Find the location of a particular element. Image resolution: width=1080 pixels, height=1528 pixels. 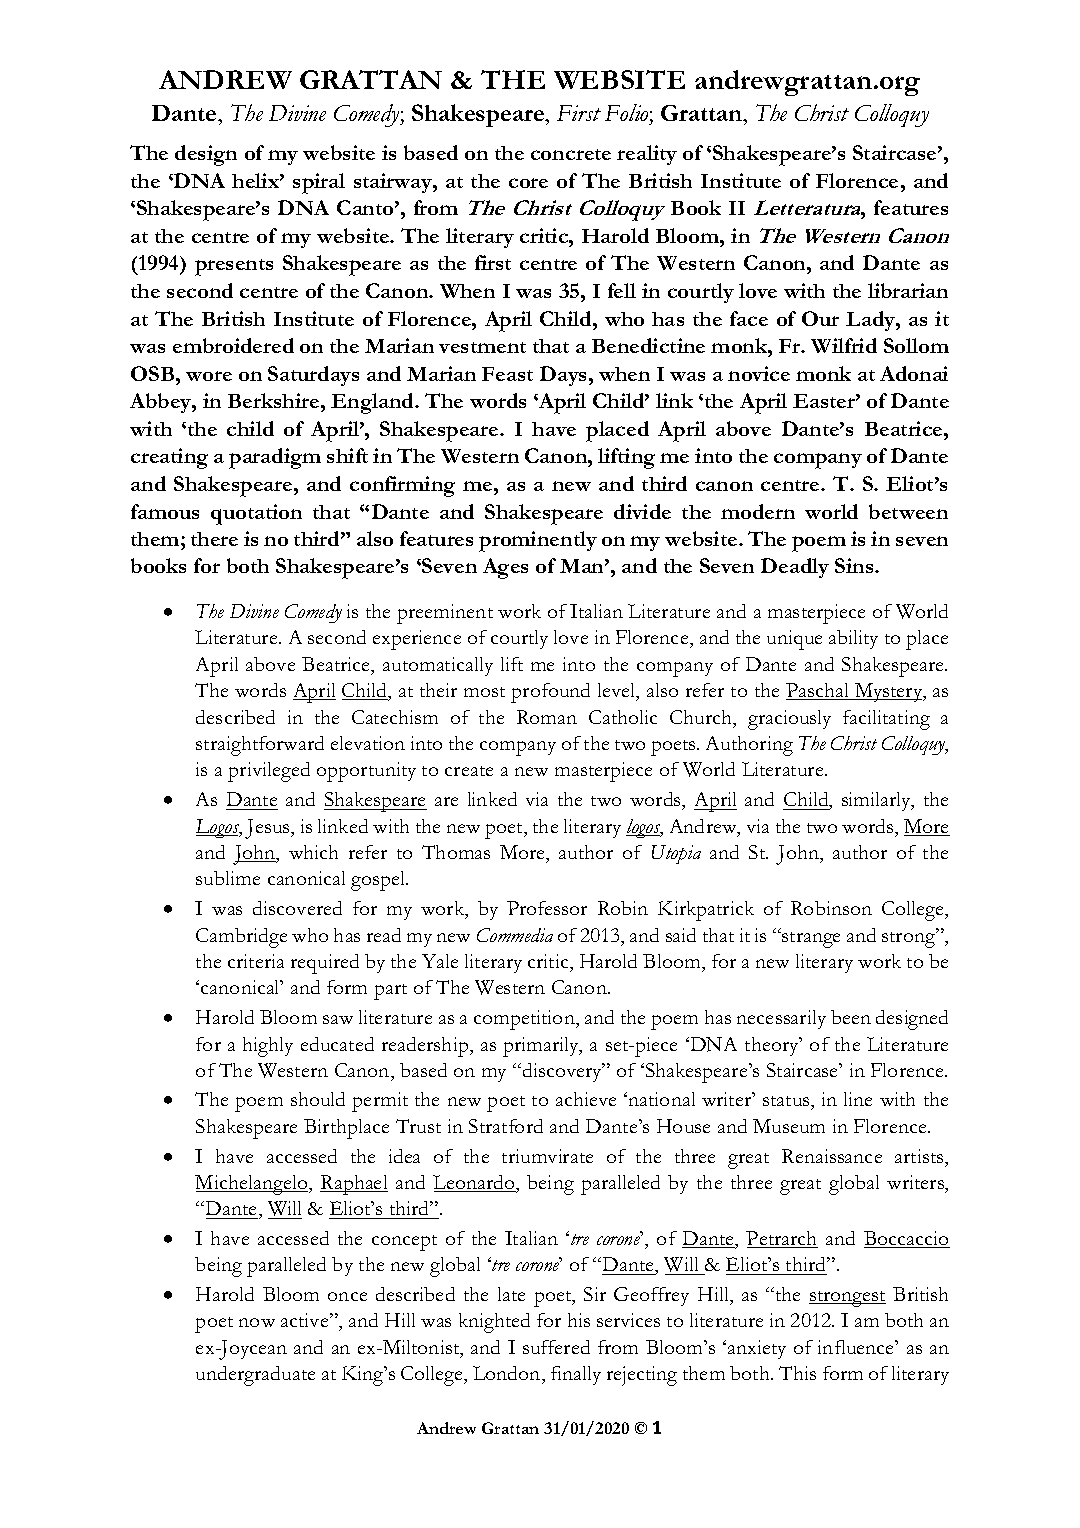

primarily is located at coordinates (542, 1047).
